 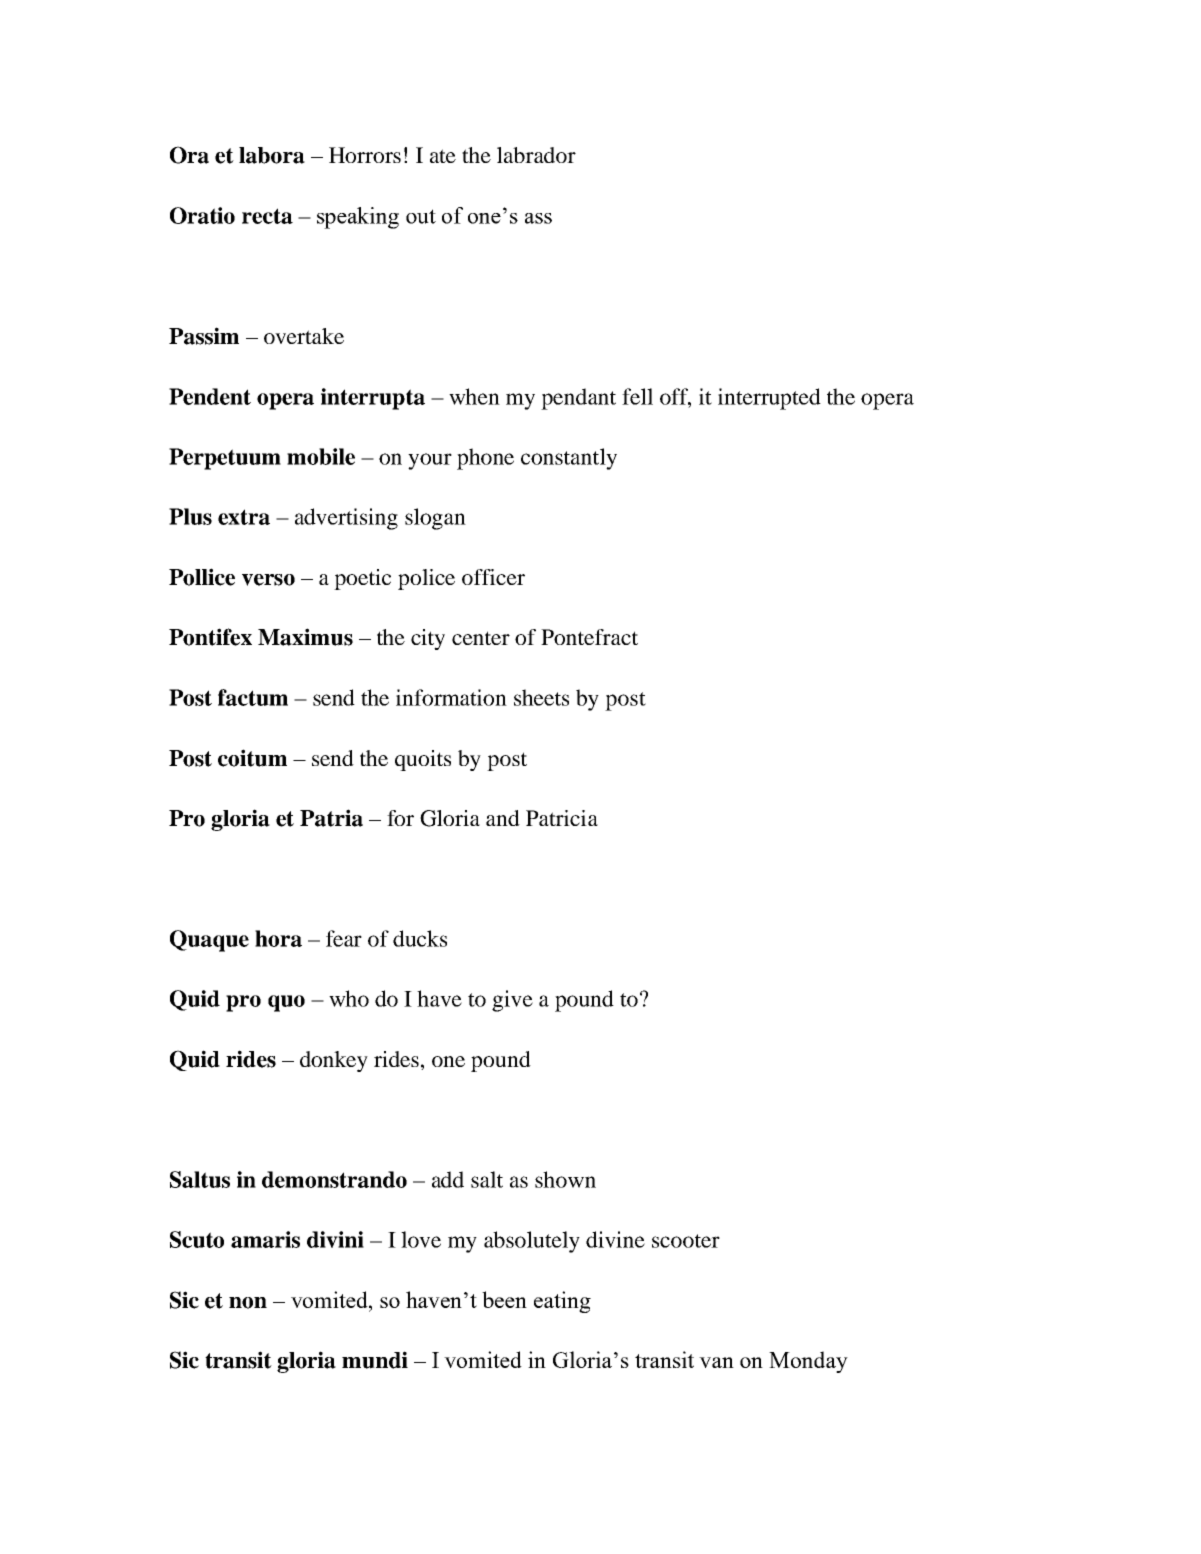 I want to click on Patricia, so click(x=562, y=818).
